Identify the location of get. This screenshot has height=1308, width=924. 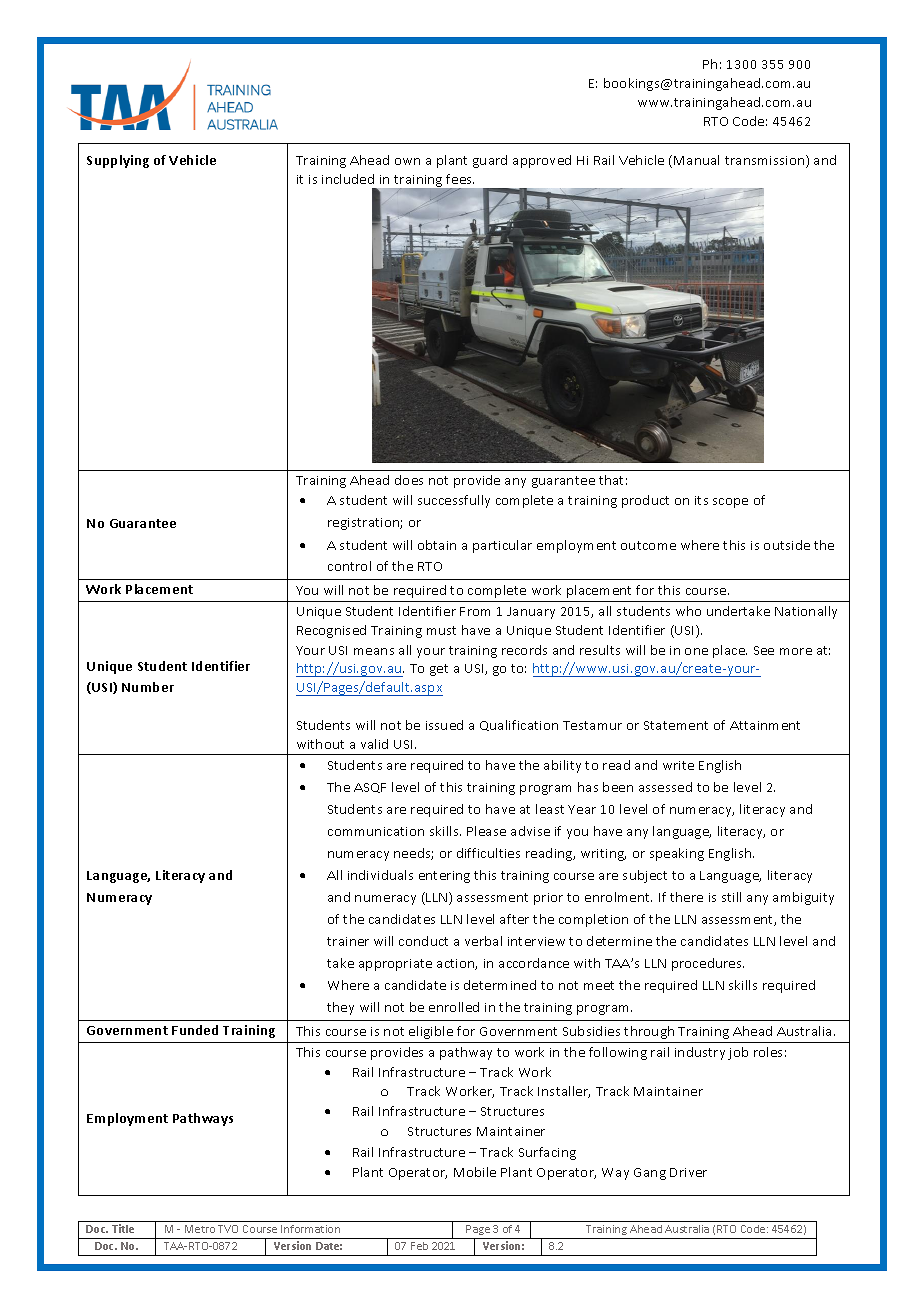
(439, 670).
